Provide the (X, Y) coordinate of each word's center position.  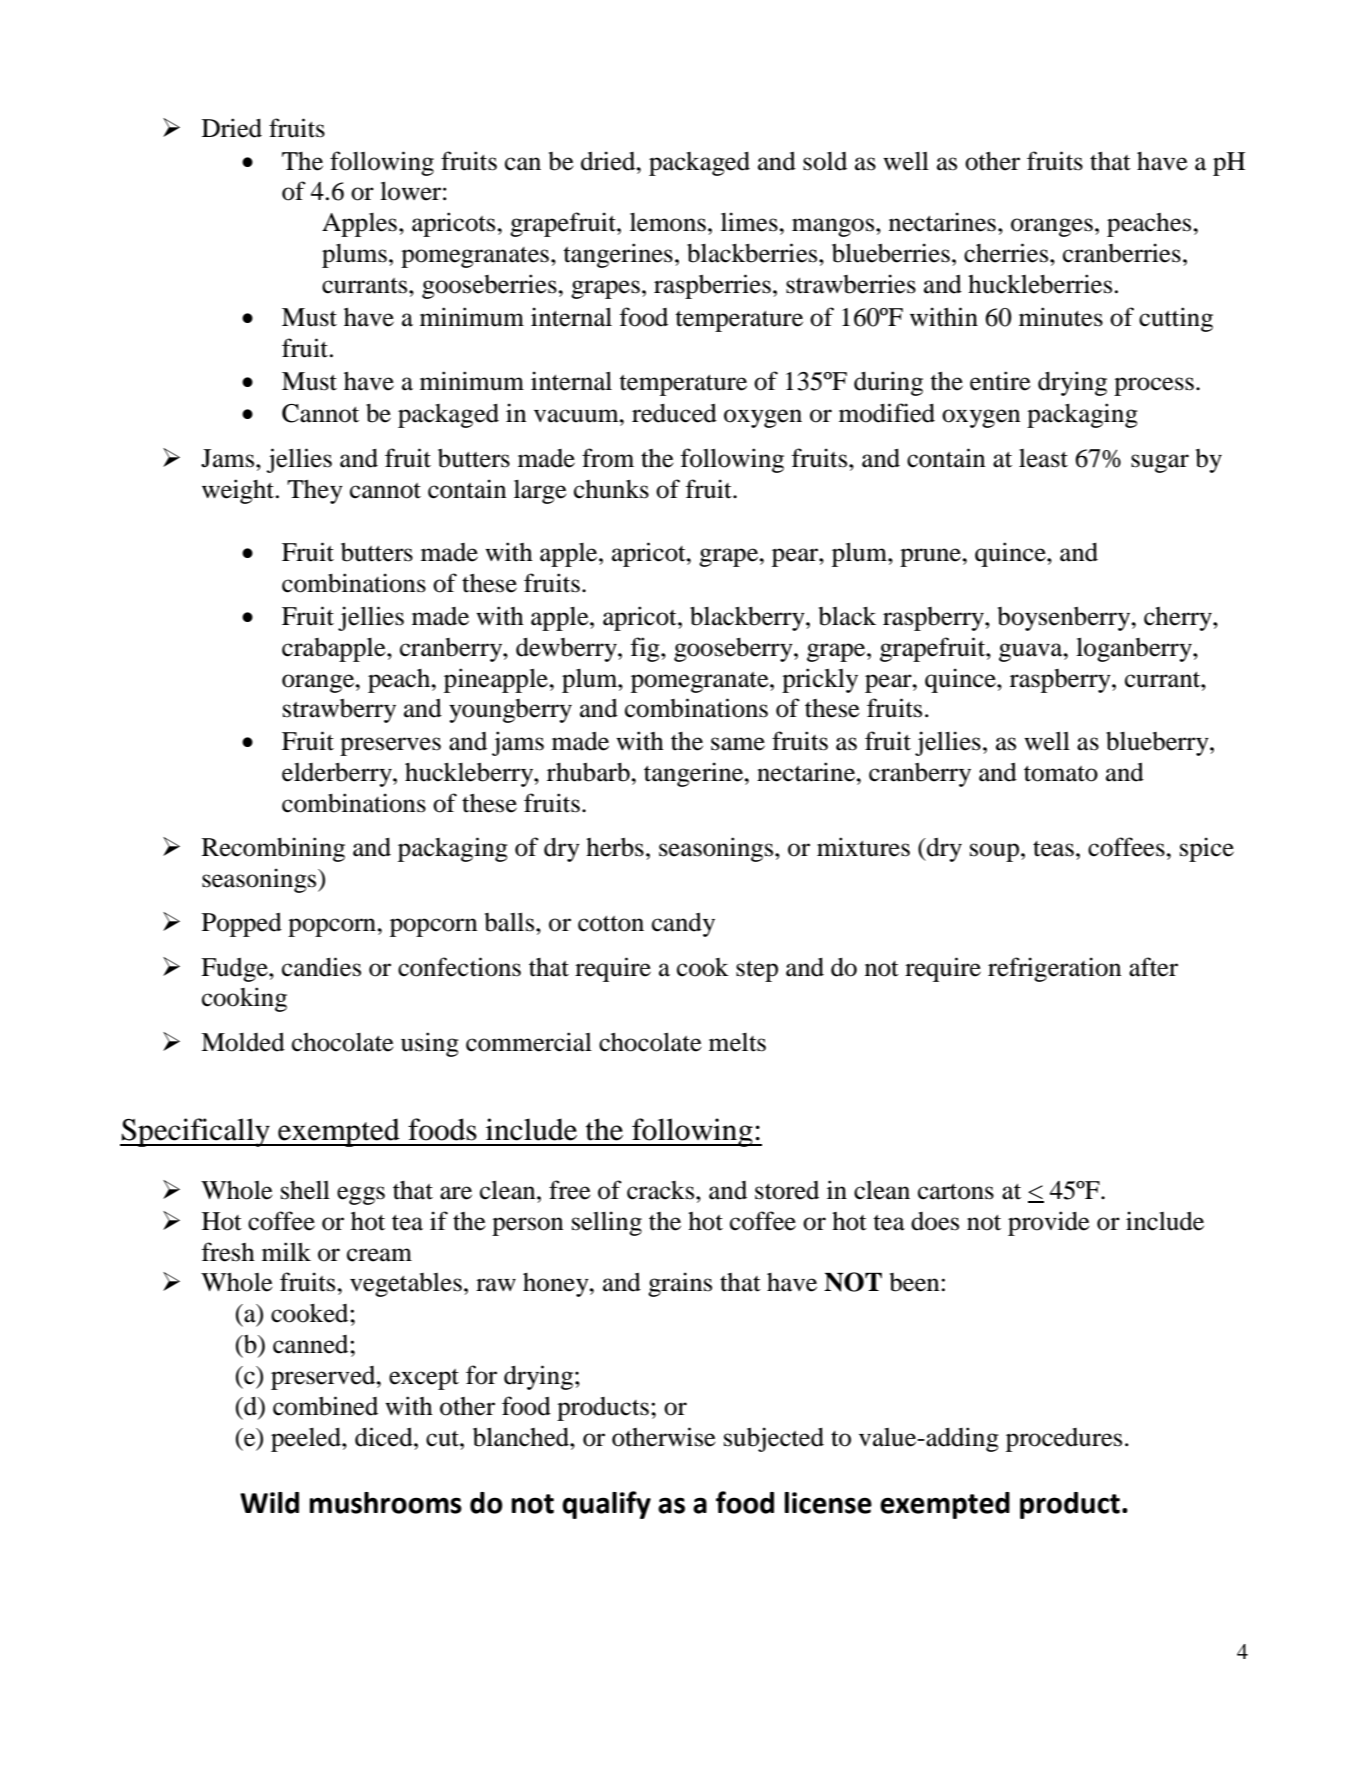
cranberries (1122, 253)
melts (737, 1042)
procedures (1064, 1440)
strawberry (339, 711)
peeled (307, 1440)
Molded (243, 1042)
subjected (774, 1439)
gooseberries (490, 286)
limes (750, 222)
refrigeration (1054, 969)
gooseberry (734, 650)
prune (931, 557)
